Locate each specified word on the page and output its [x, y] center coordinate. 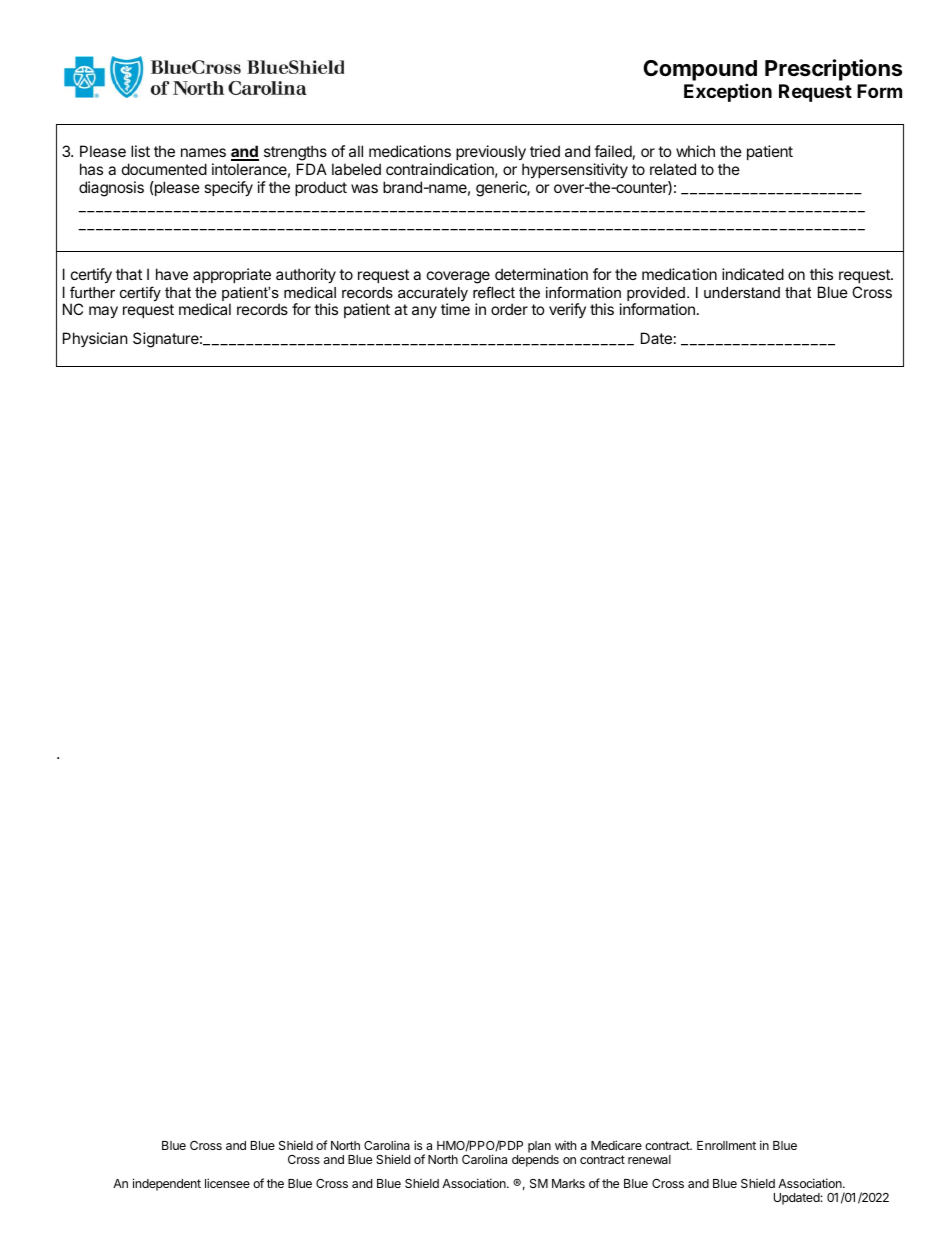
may [103, 312]
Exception [728, 92]
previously [491, 152]
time [455, 309]
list [140, 151]
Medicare [616, 1145]
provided [656, 295]
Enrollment [726, 1145]
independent [167, 1184]
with [565, 1145]
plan [539, 1147]
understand [742, 292]
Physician [95, 339]
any [424, 312]
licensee [227, 1183]
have [172, 274]
